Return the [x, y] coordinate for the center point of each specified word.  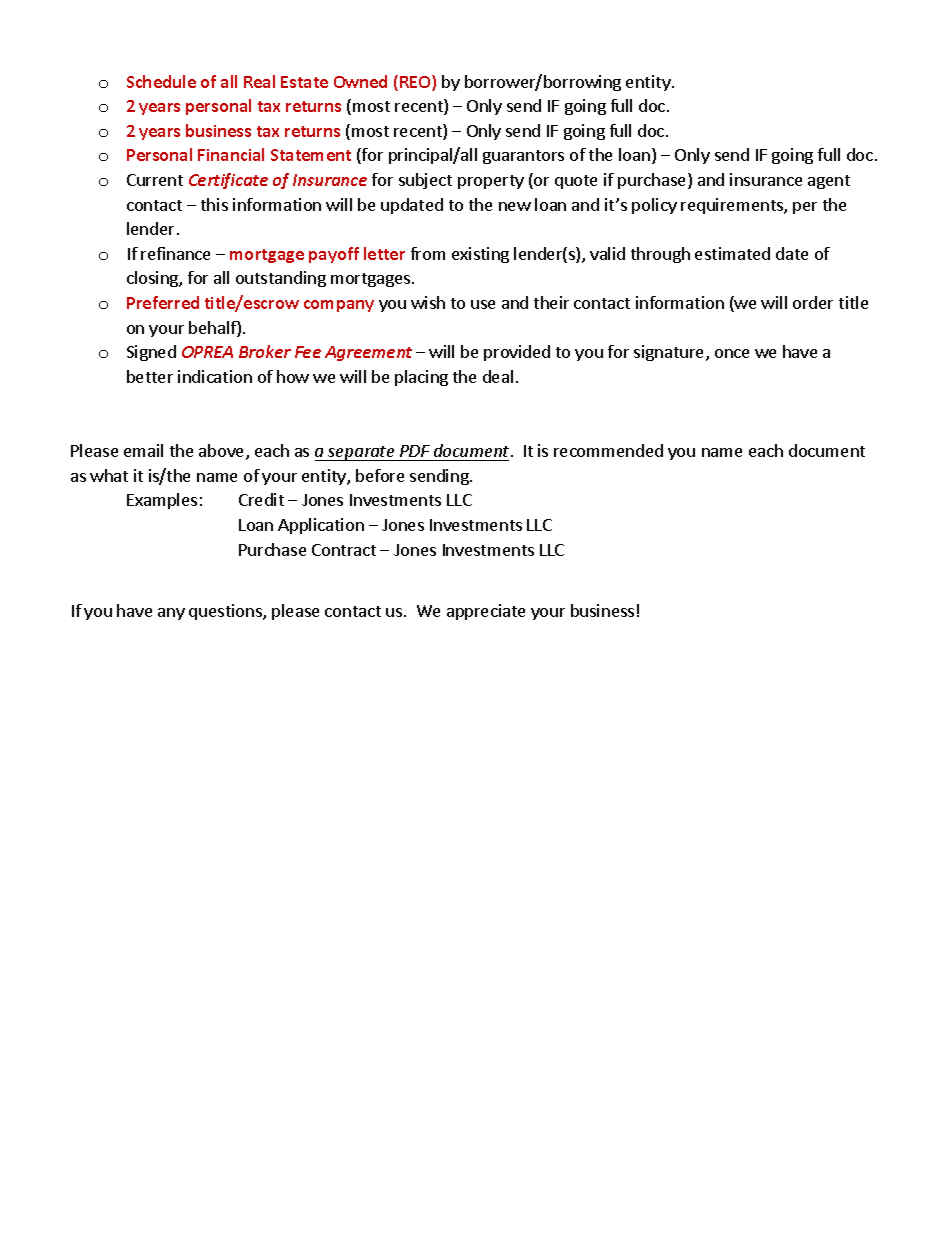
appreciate [486, 612]
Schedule [161, 81]
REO [416, 83]
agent [829, 182]
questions [226, 612]
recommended [608, 450]
